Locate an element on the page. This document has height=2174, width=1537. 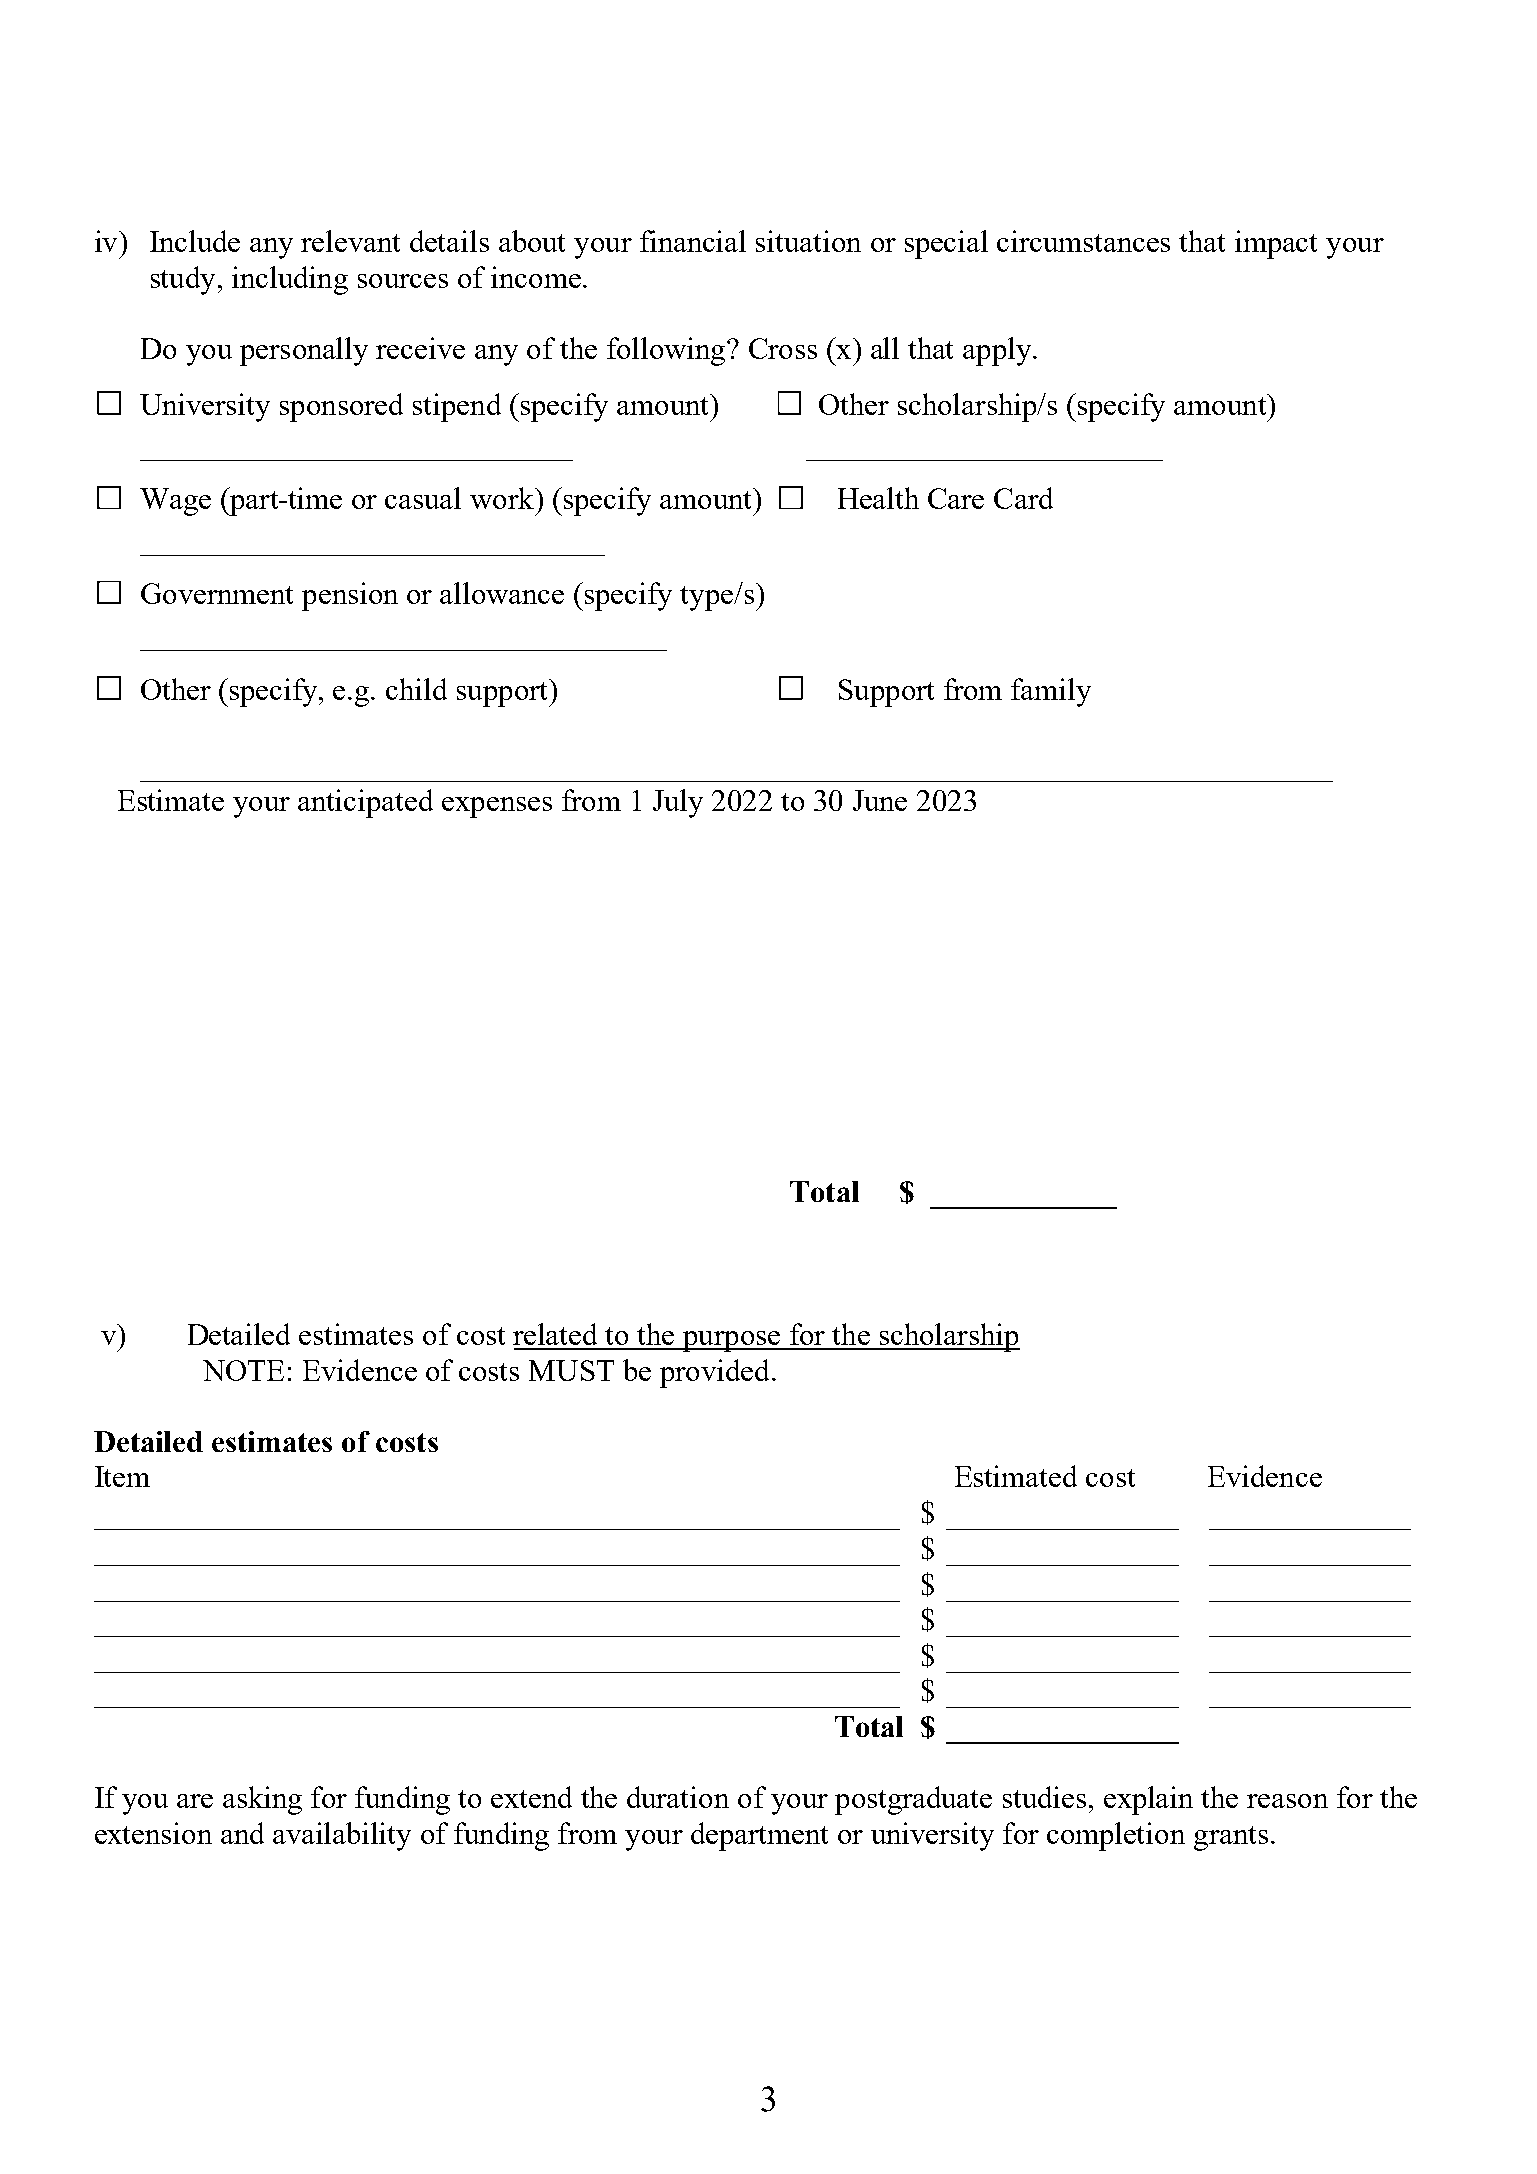
July is located at coordinates (678, 803).
